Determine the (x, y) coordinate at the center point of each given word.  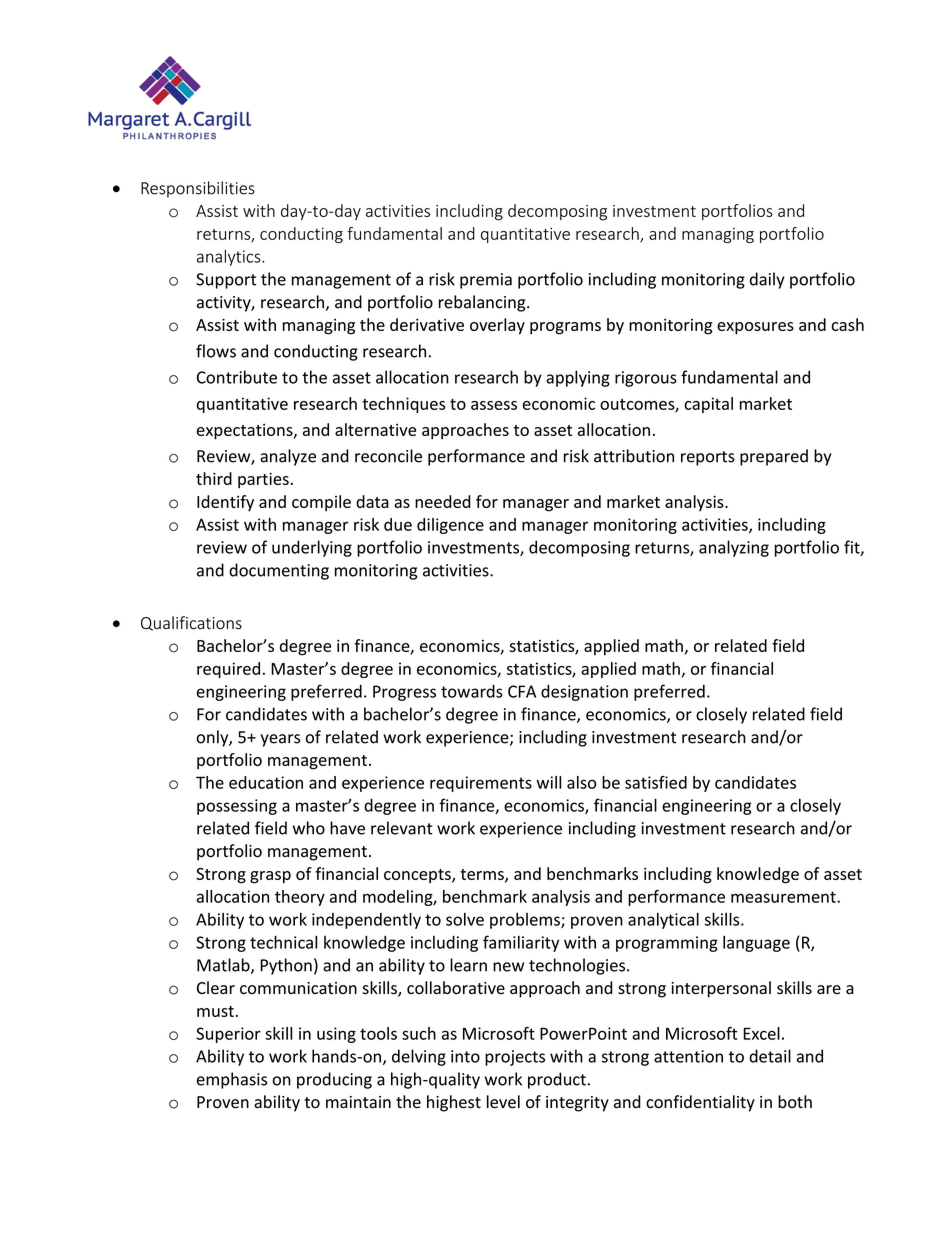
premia (486, 281)
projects (515, 1058)
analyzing (734, 548)
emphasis (232, 1080)
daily (767, 280)
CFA (522, 691)
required (228, 670)
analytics (230, 257)
